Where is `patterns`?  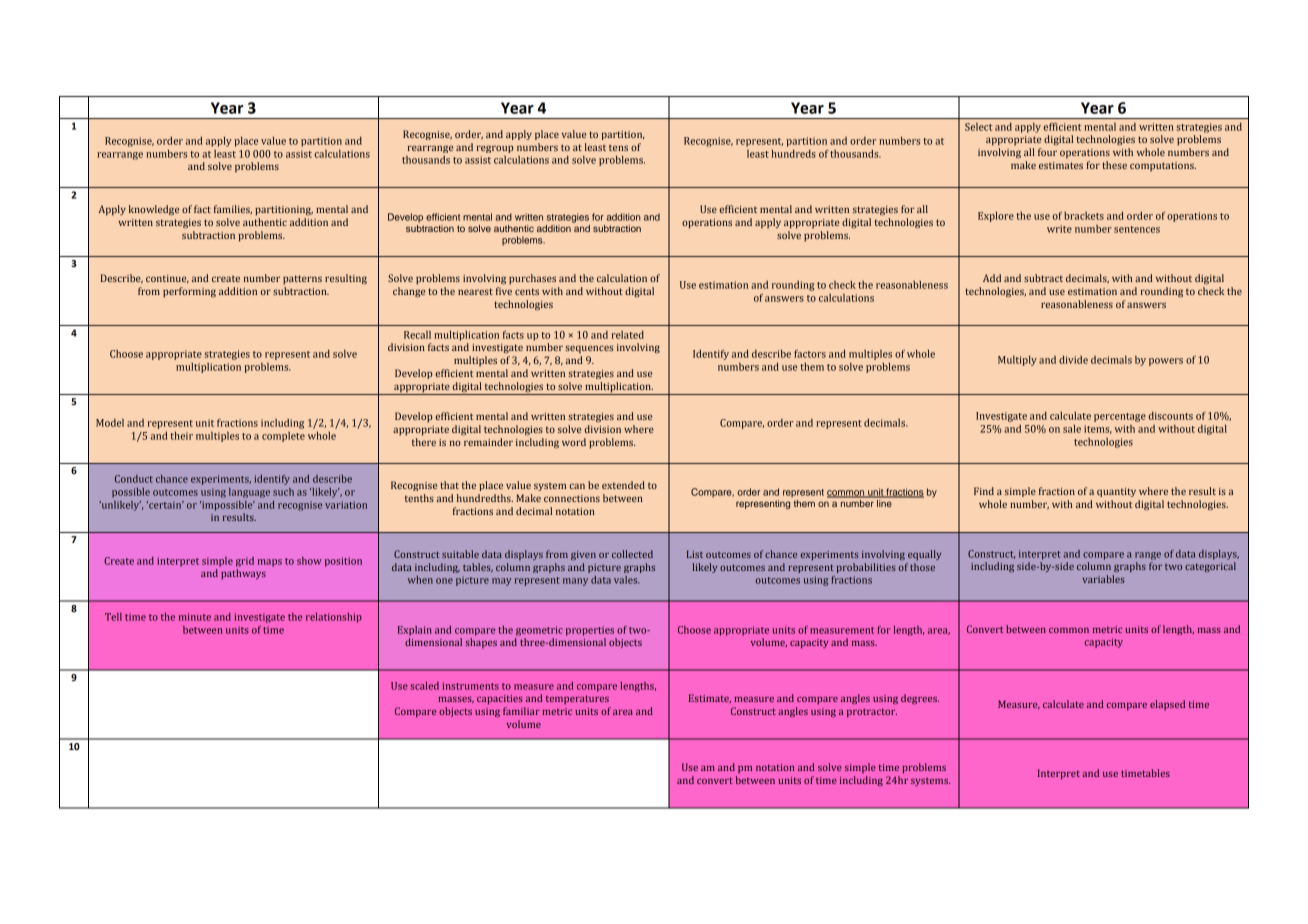 patterns is located at coordinates (302, 280).
